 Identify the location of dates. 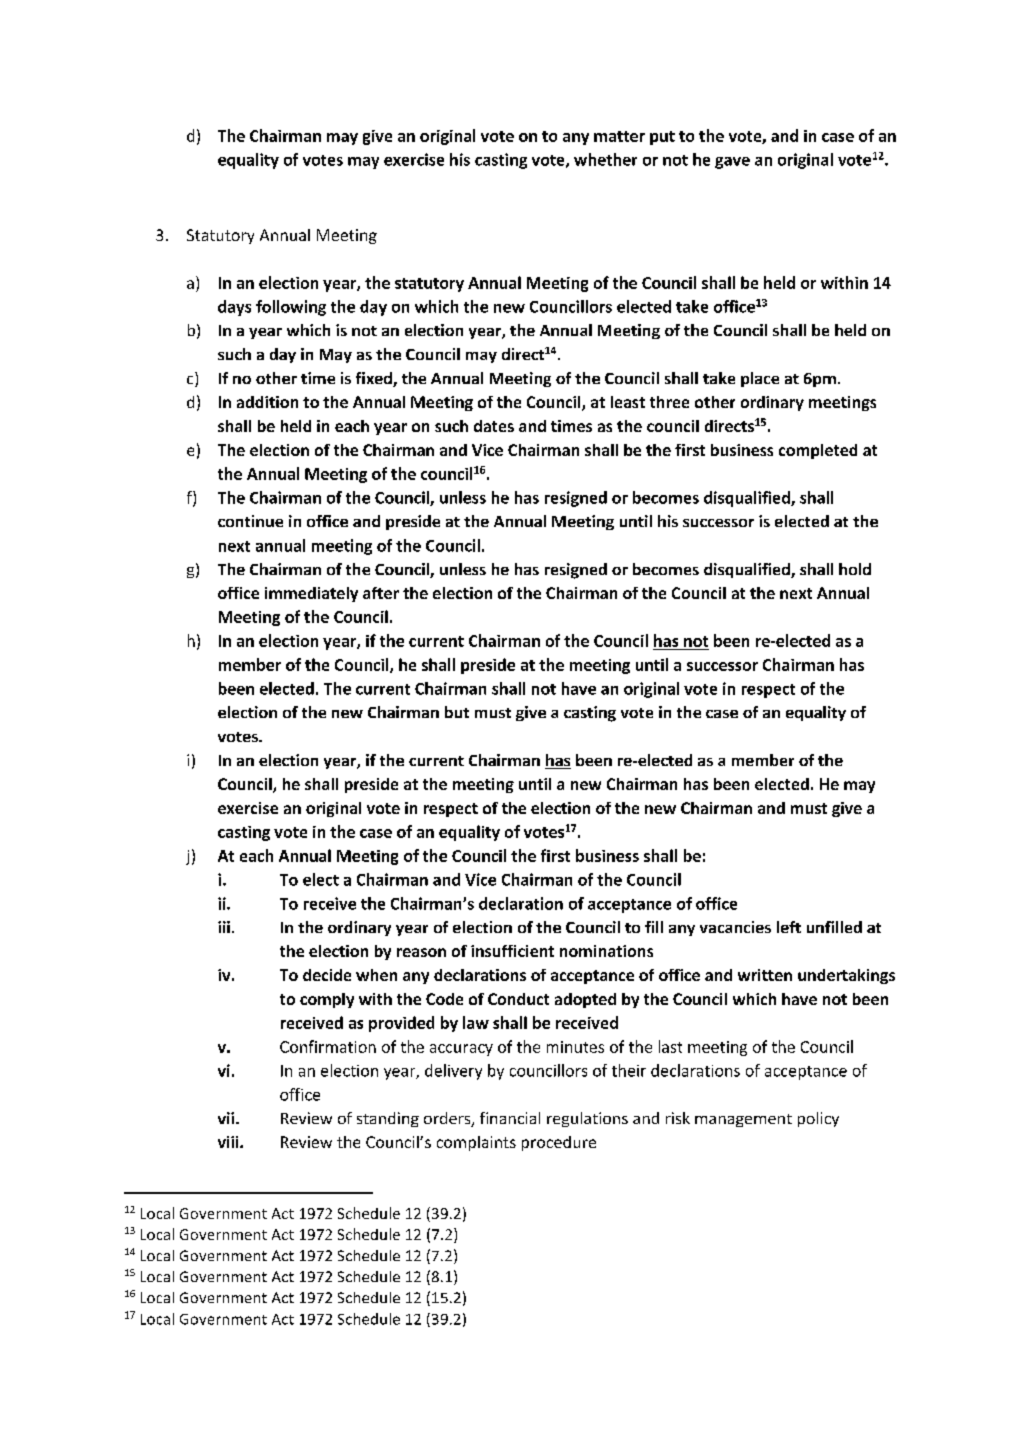
(494, 426).
